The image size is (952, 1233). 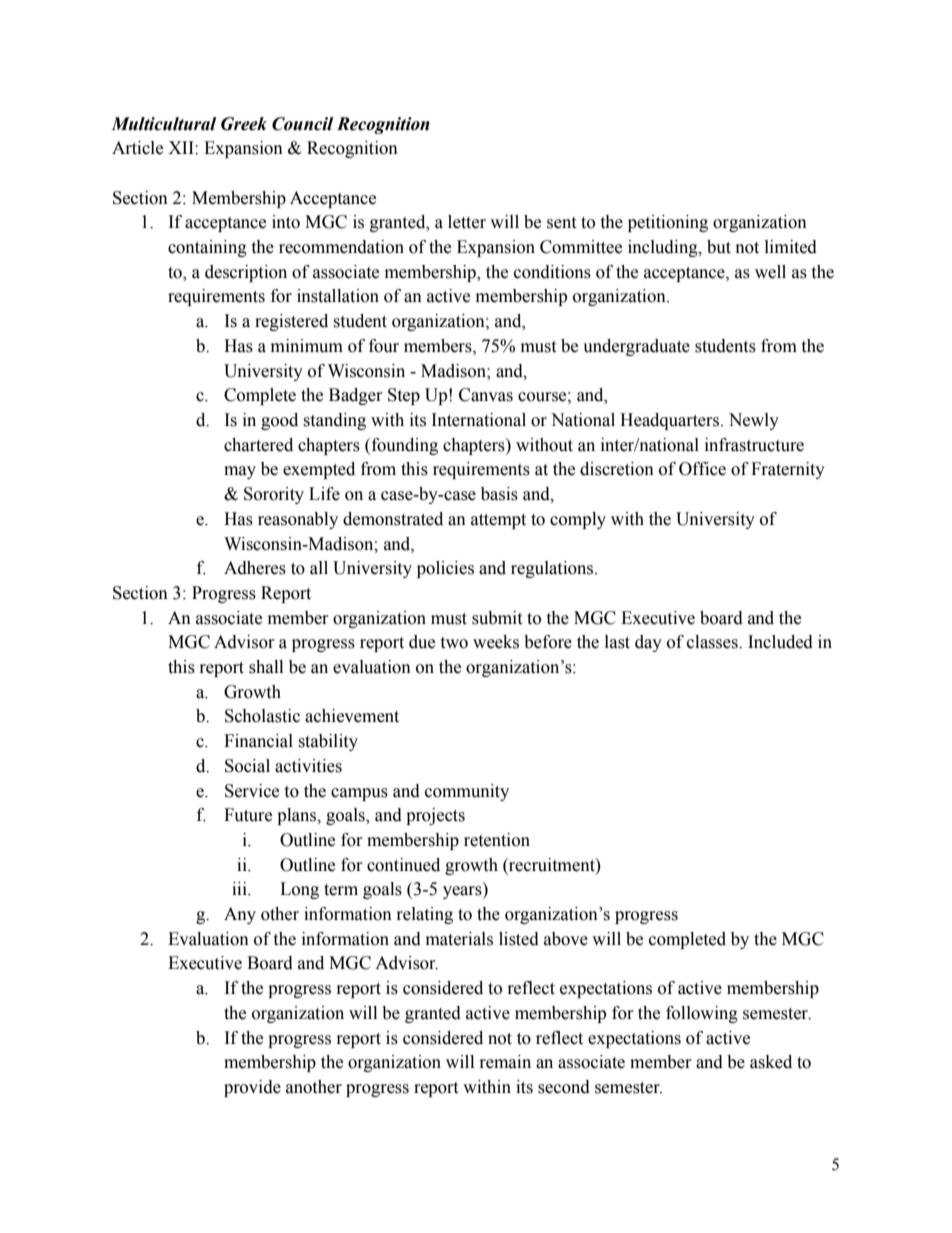 What do you see at coordinates (182, 147) in the document?
I see `XII` at bounding box center [182, 147].
